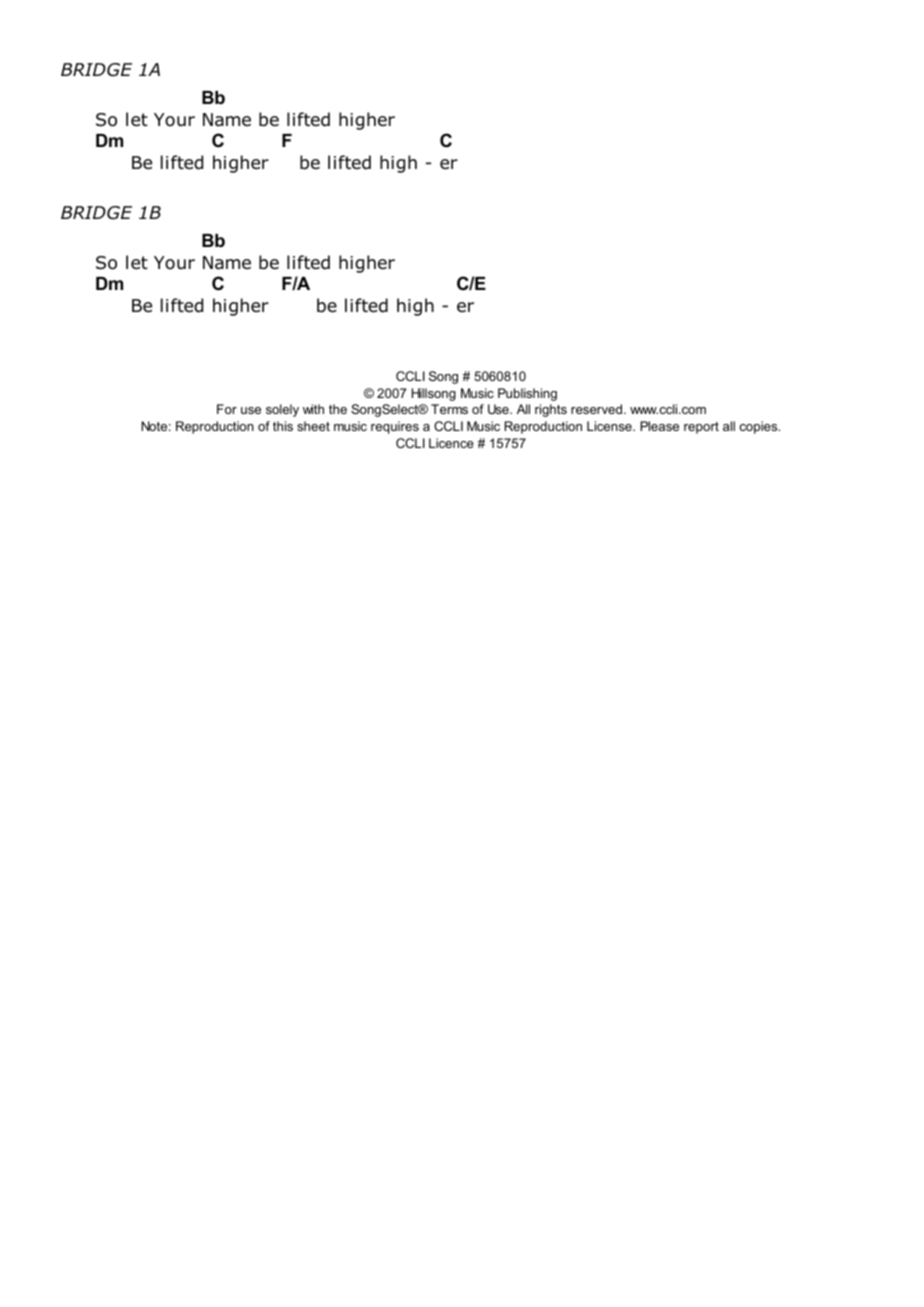 This screenshot has height=1307, width=924. I want to click on Please, so click(659, 426).
